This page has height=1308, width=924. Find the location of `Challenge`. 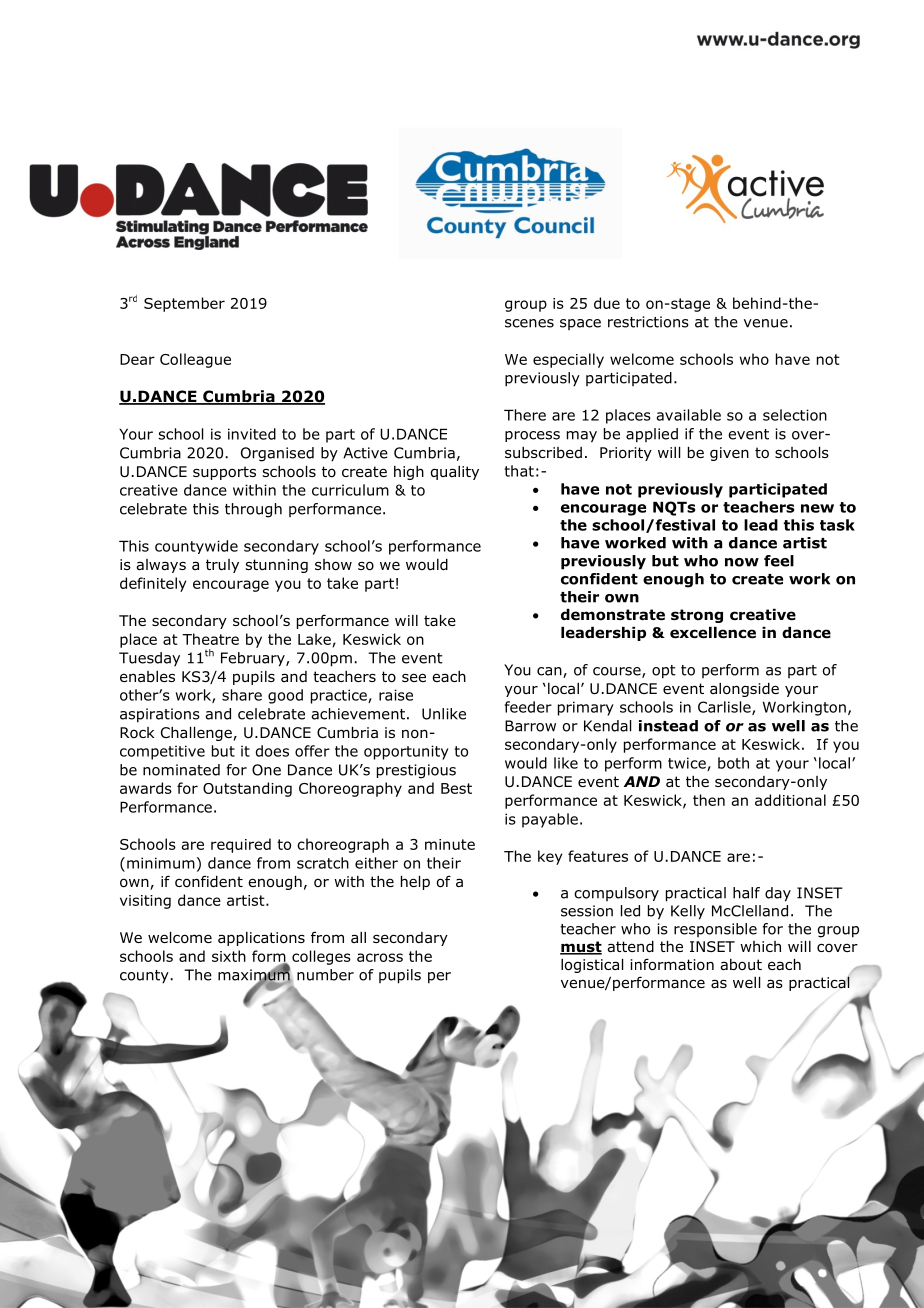

Challenge is located at coordinates (197, 734).
